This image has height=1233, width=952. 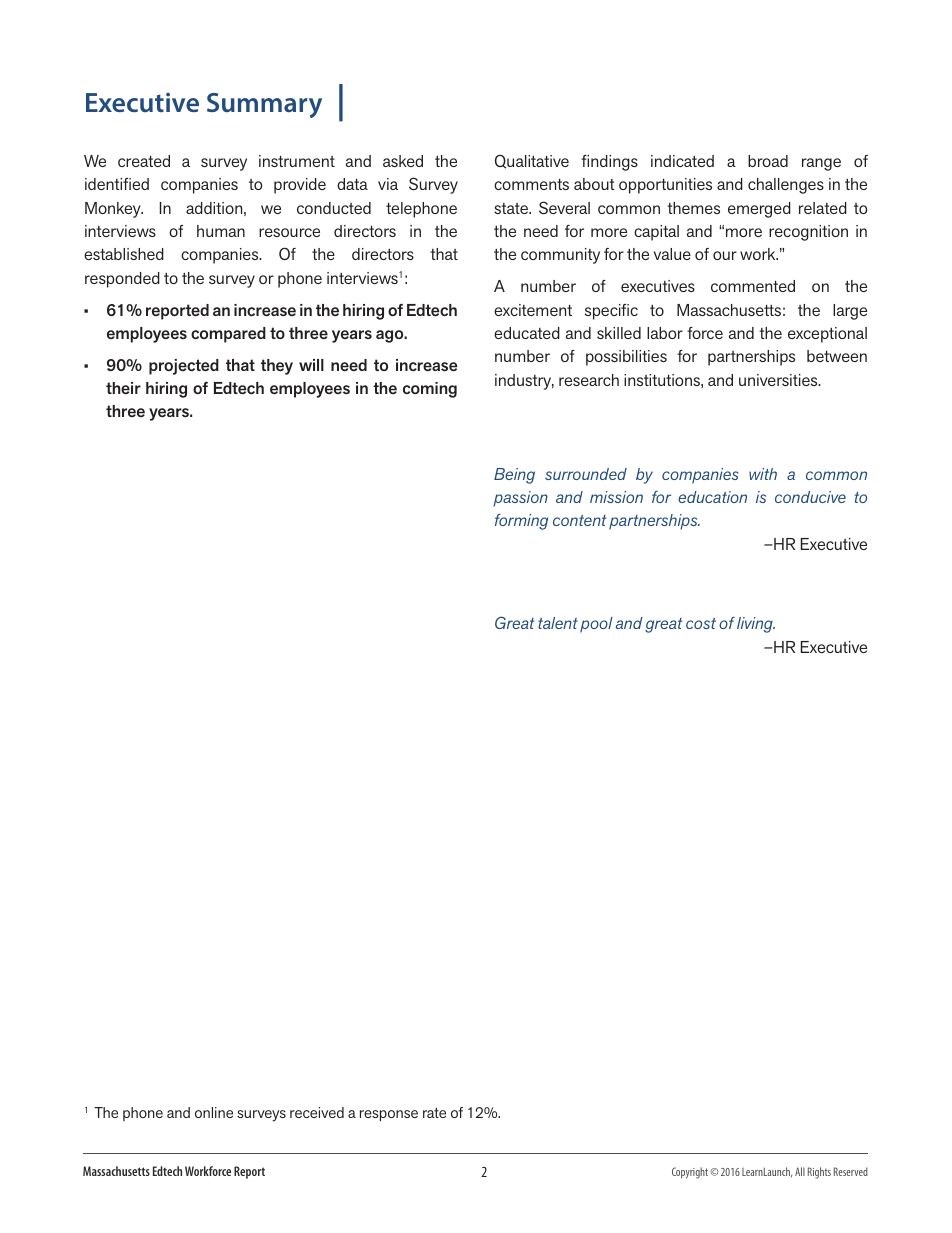 What do you see at coordinates (558, 623) in the image?
I see `talent` at bounding box center [558, 623].
